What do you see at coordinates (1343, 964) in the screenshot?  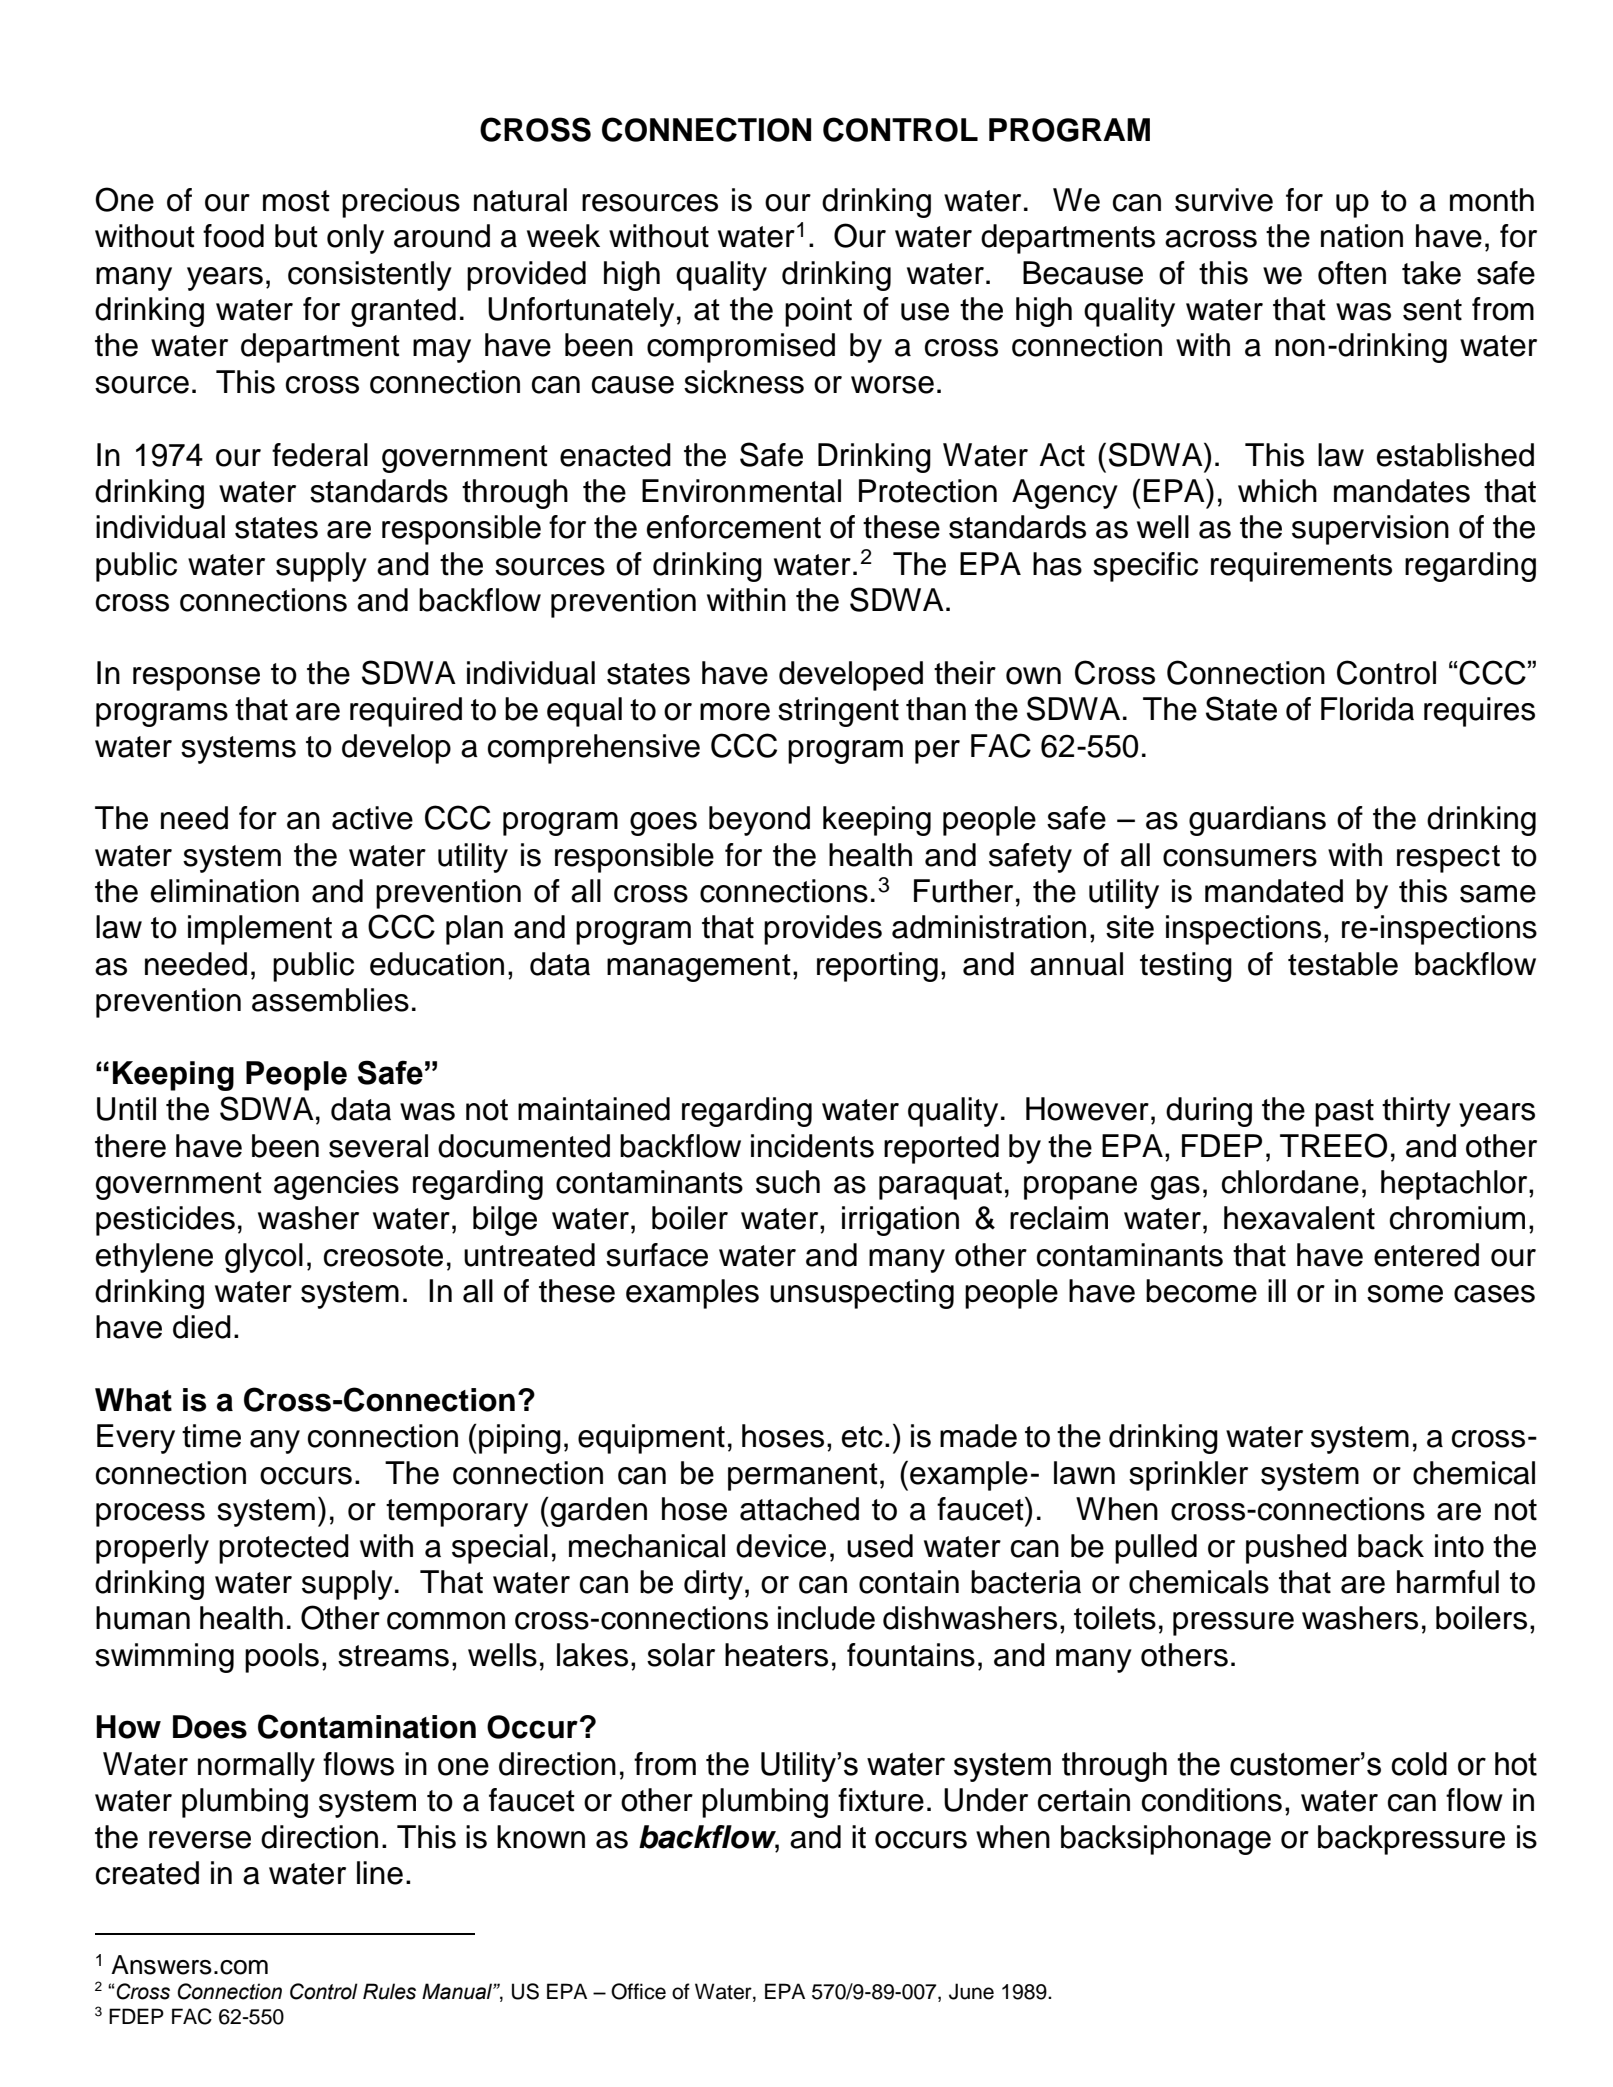 I see `testable` at bounding box center [1343, 964].
